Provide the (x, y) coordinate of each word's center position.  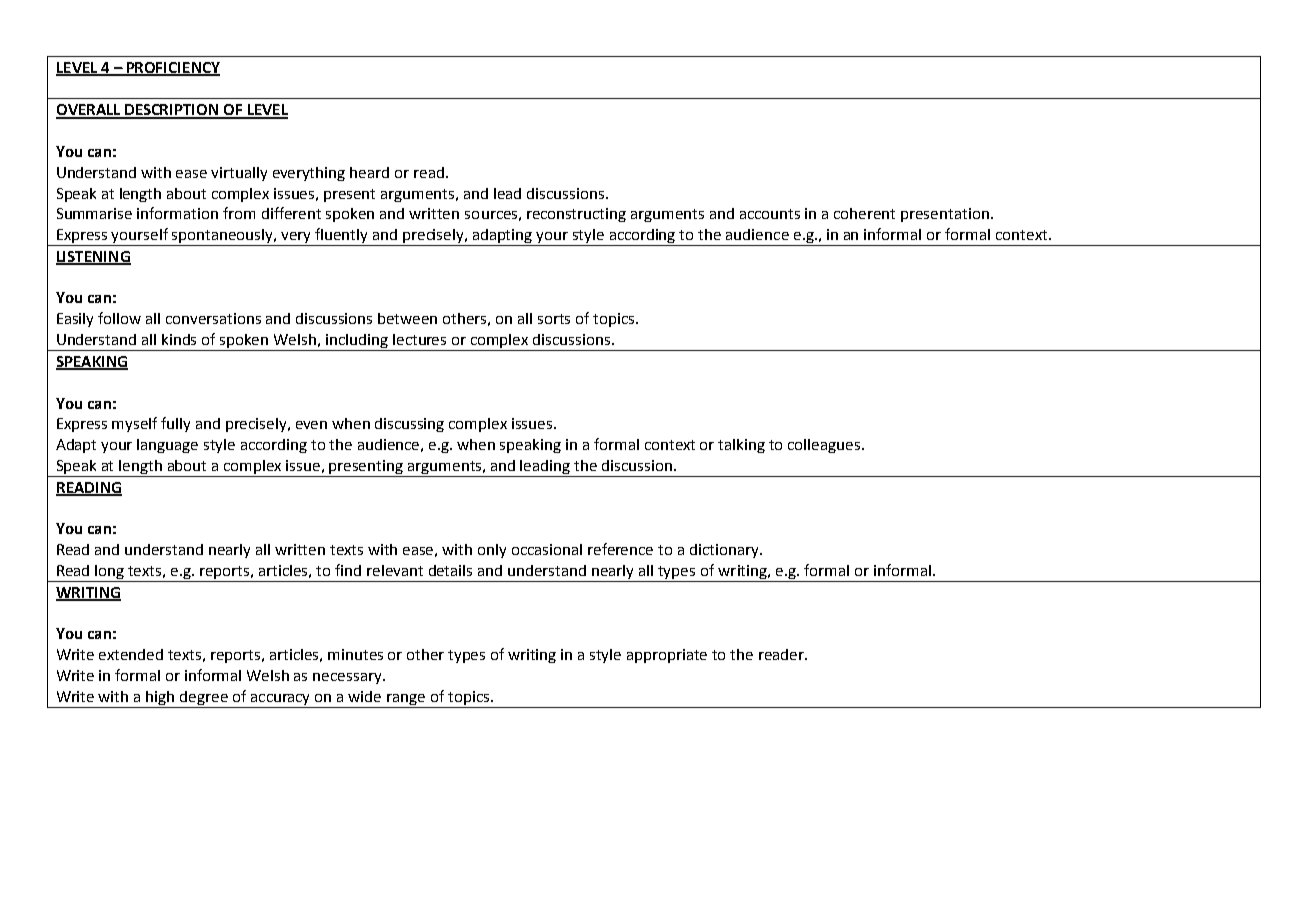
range (406, 699)
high (160, 698)
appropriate (667, 656)
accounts (770, 214)
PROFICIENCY (172, 68)
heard (369, 172)
